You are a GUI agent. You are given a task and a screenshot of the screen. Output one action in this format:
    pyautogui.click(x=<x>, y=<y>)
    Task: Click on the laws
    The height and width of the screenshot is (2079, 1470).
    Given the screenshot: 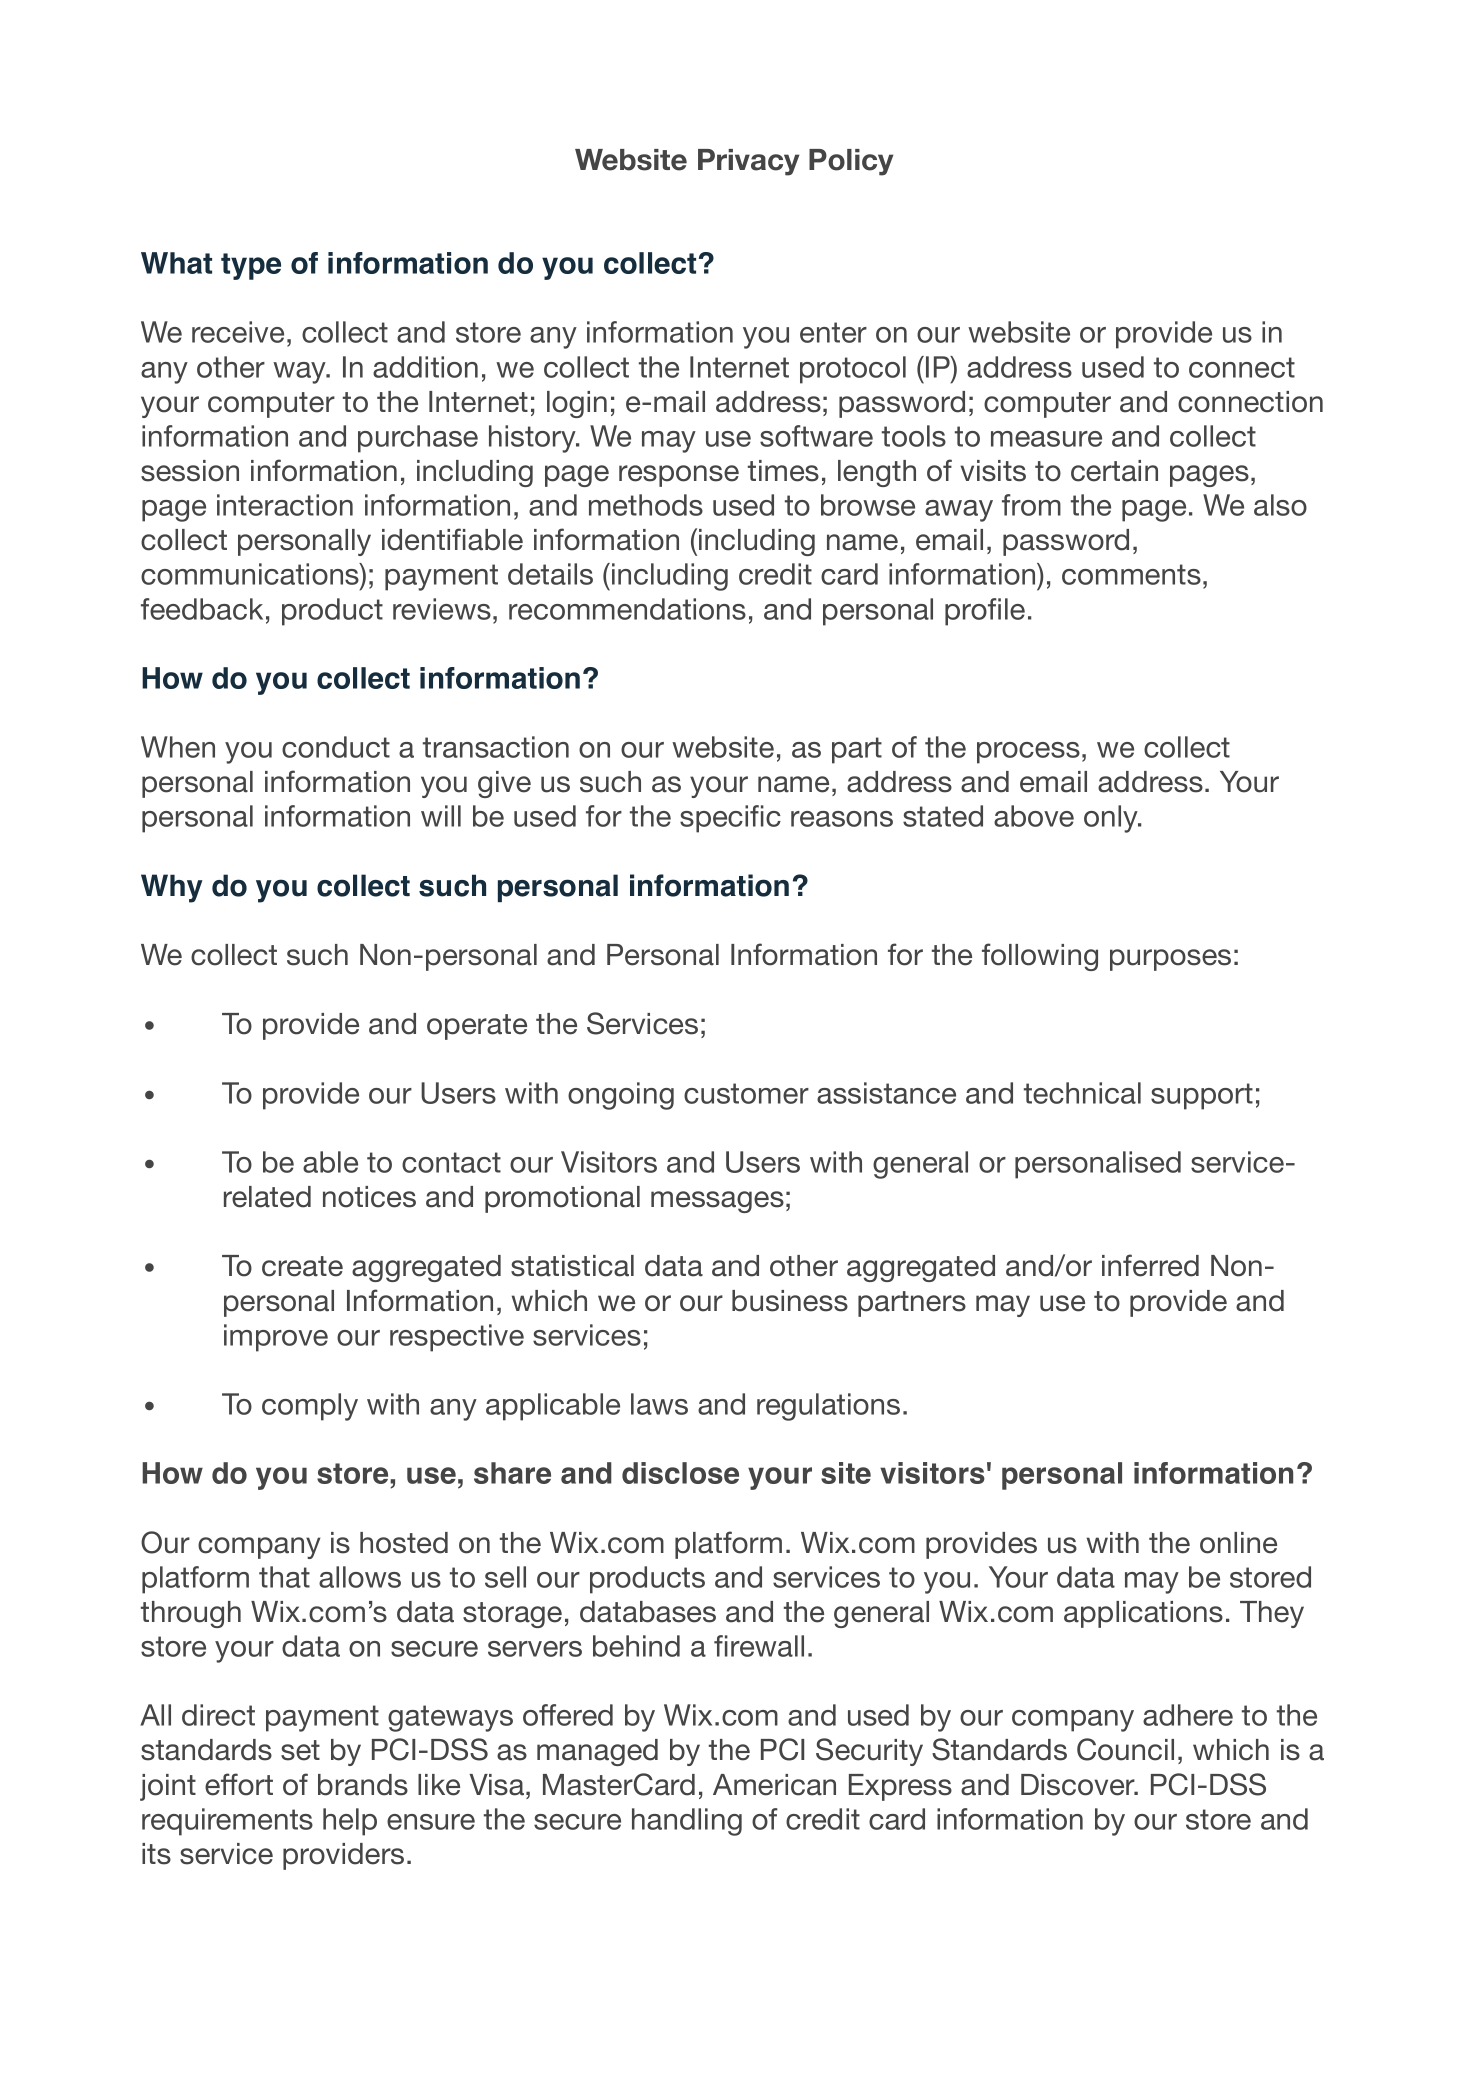 What is the action you would take?
    pyautogui.click(x=659, y=1404)
